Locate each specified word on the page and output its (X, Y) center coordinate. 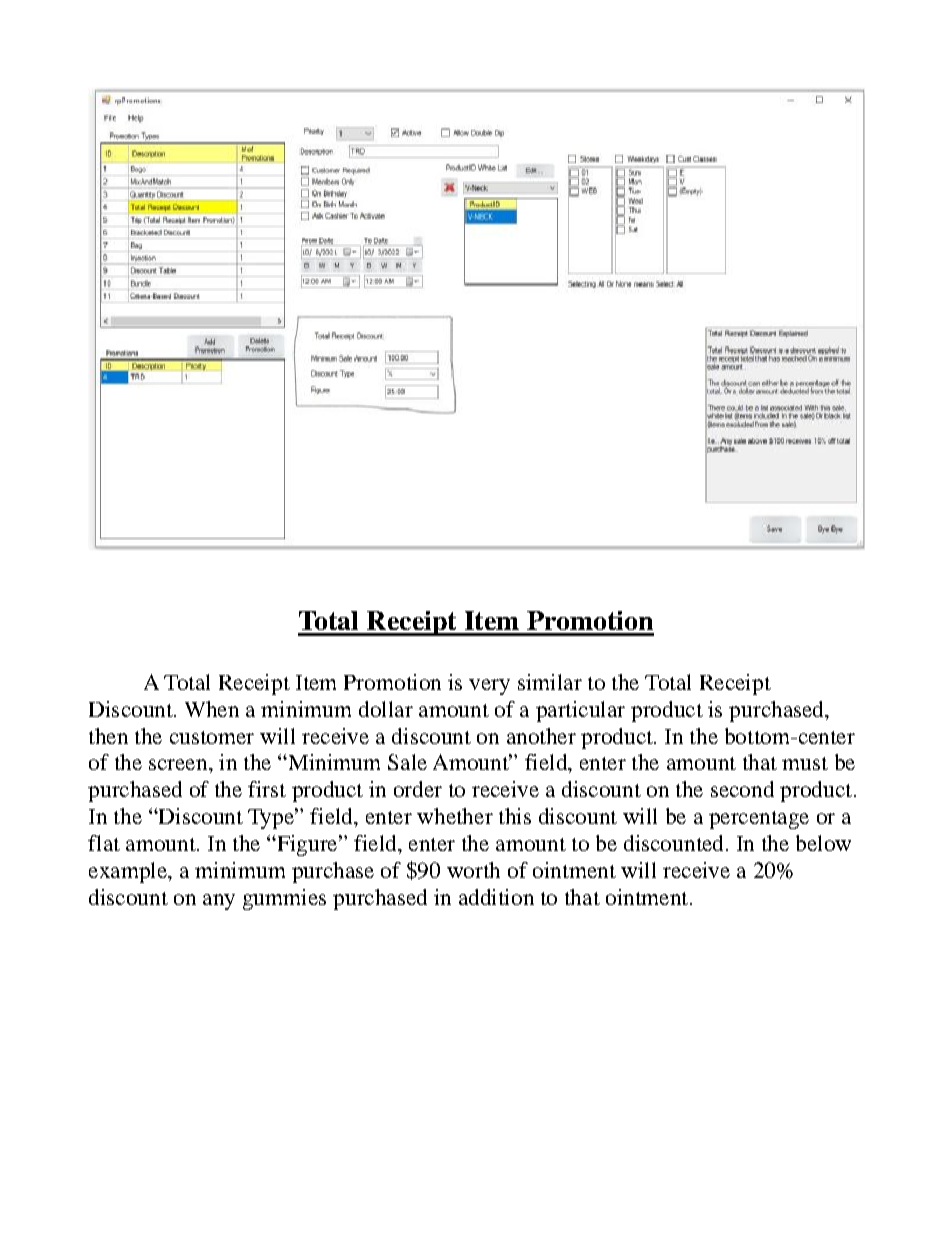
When (212, 709)
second (742, 789)
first (267, 789)
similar (550, 682)
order (418, 789)
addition (496, 897)
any (219, 902)
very (489, 687)
